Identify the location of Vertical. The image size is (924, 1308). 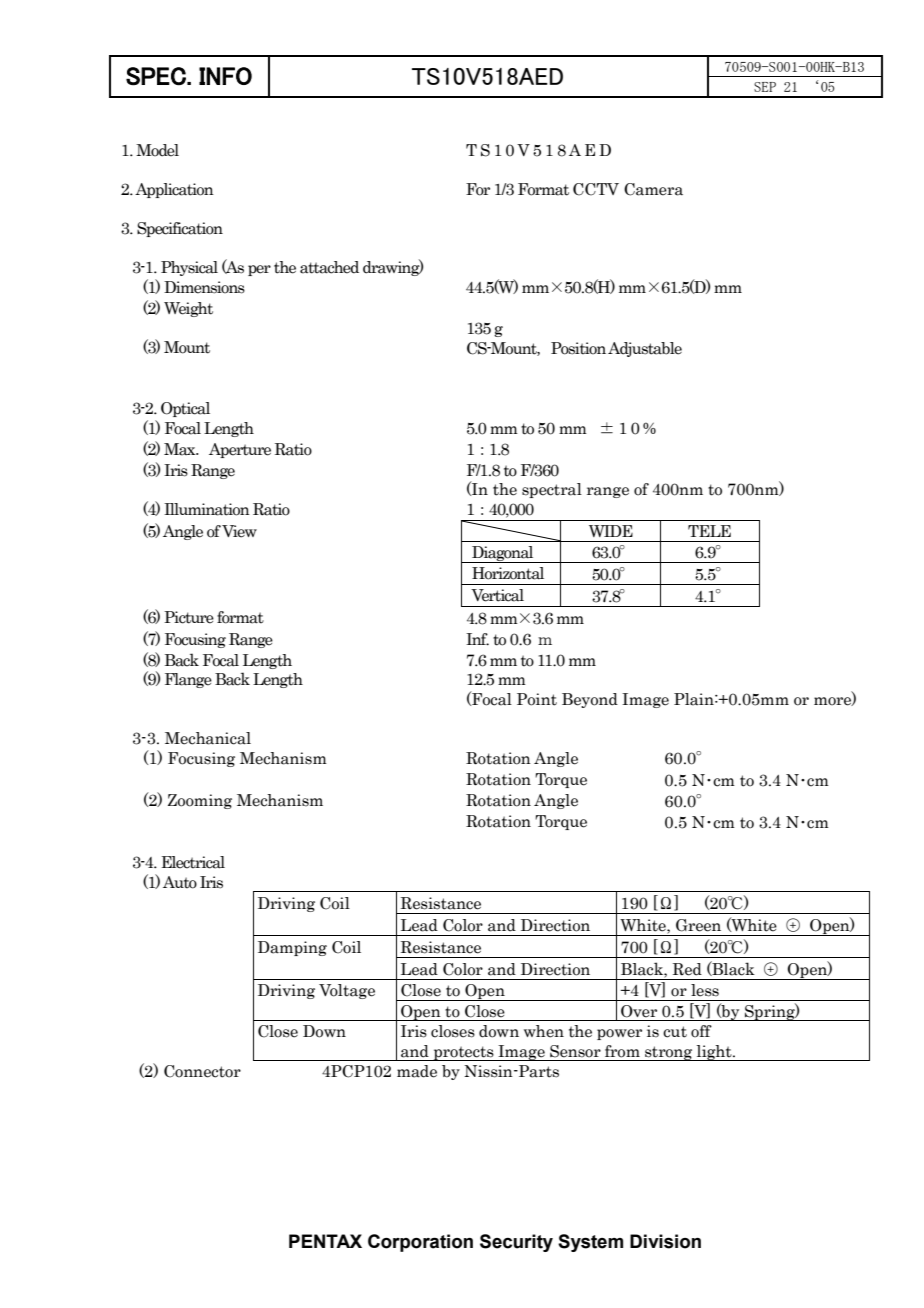
(497, 595).
